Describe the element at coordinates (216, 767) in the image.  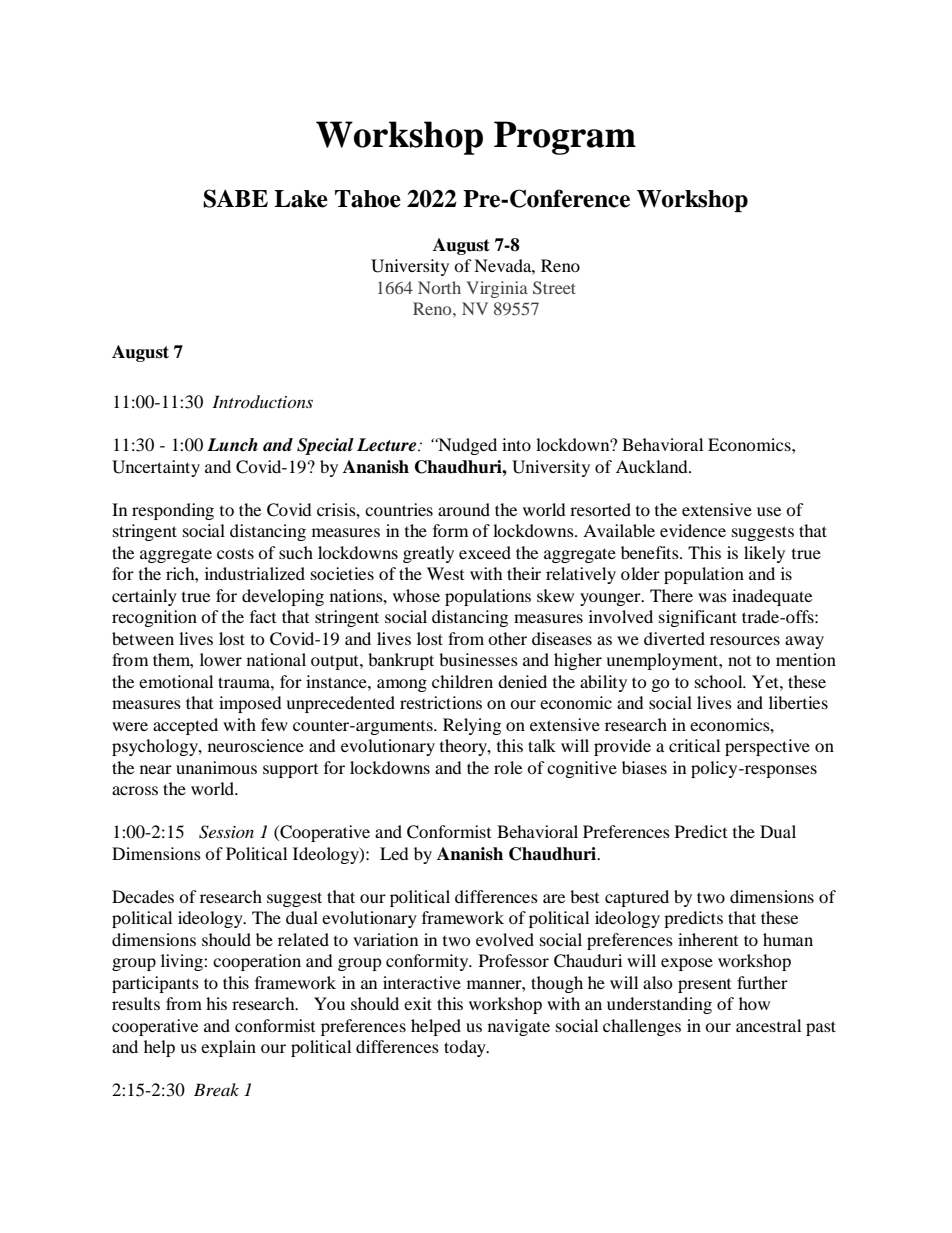
I see `unanimous` at that location.
